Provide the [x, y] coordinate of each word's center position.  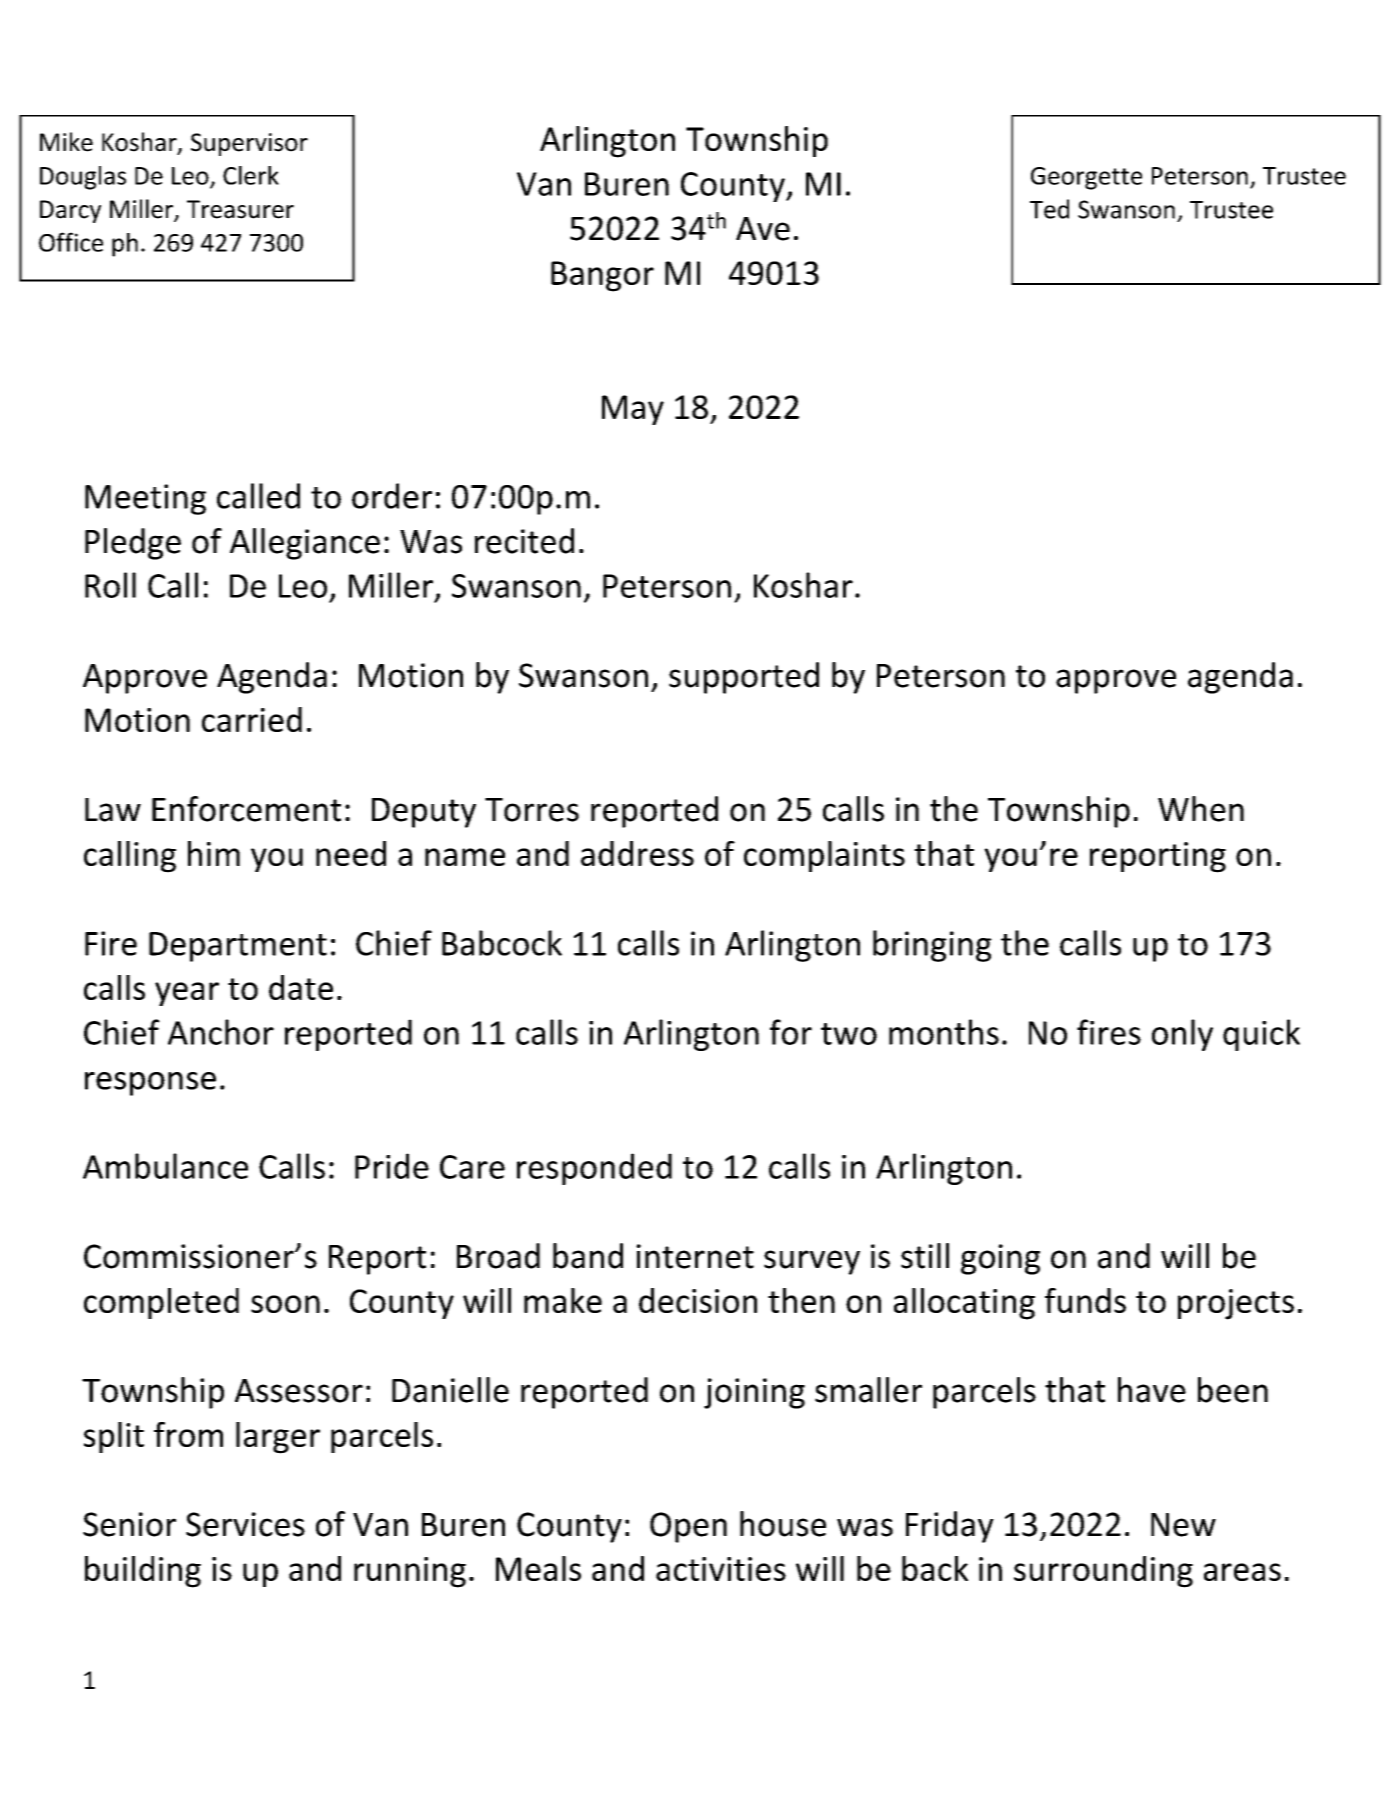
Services [245, 1524]
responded [594, 1169]
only [1182, 1035]
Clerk [251, 175]
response [150, 1084]
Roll [110, 585]
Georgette [1086, 178]
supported [744, 678]
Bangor [602, 276]
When [1201, 809]
